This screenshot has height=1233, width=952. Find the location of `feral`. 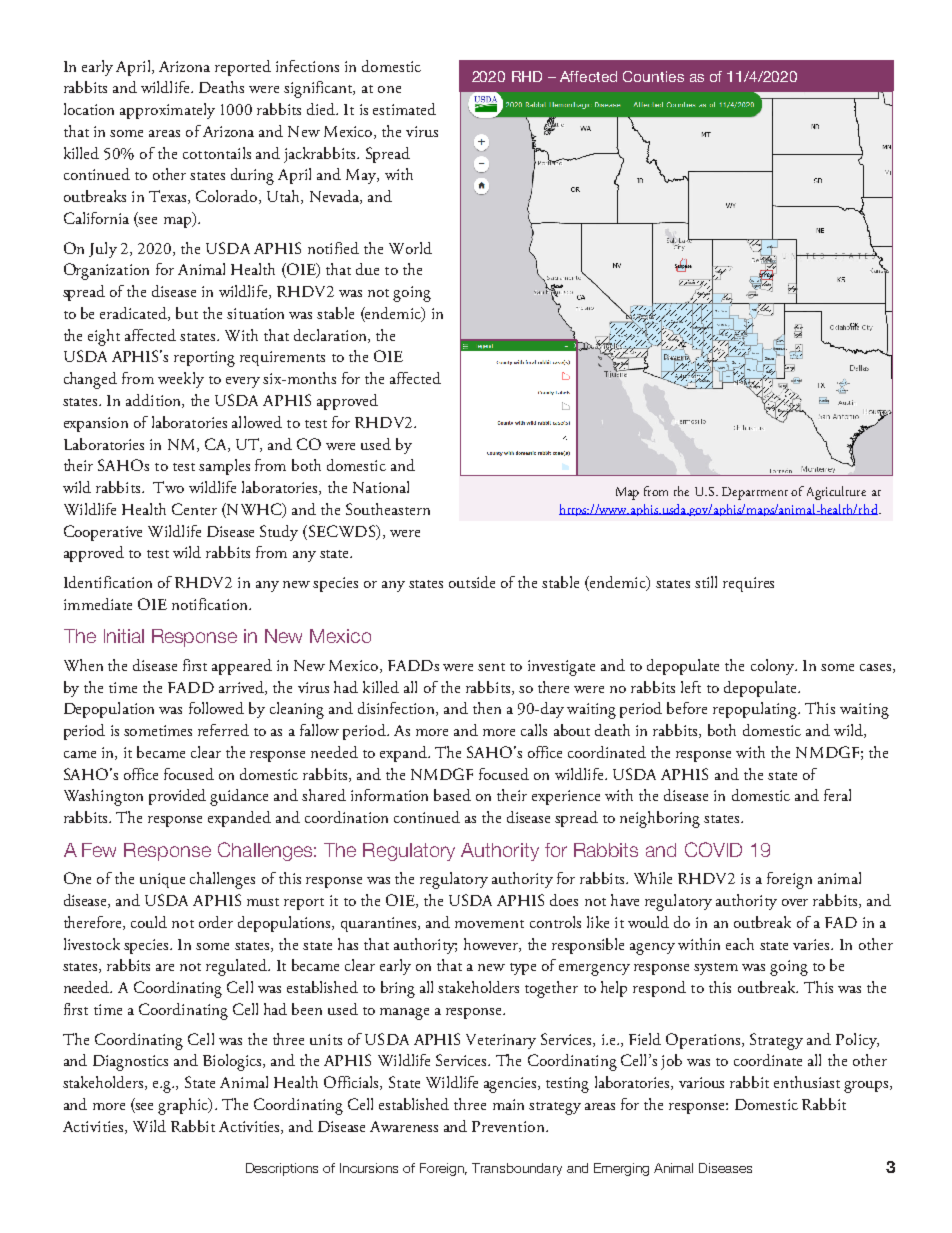

feral is located at coordinates (837, 795).
